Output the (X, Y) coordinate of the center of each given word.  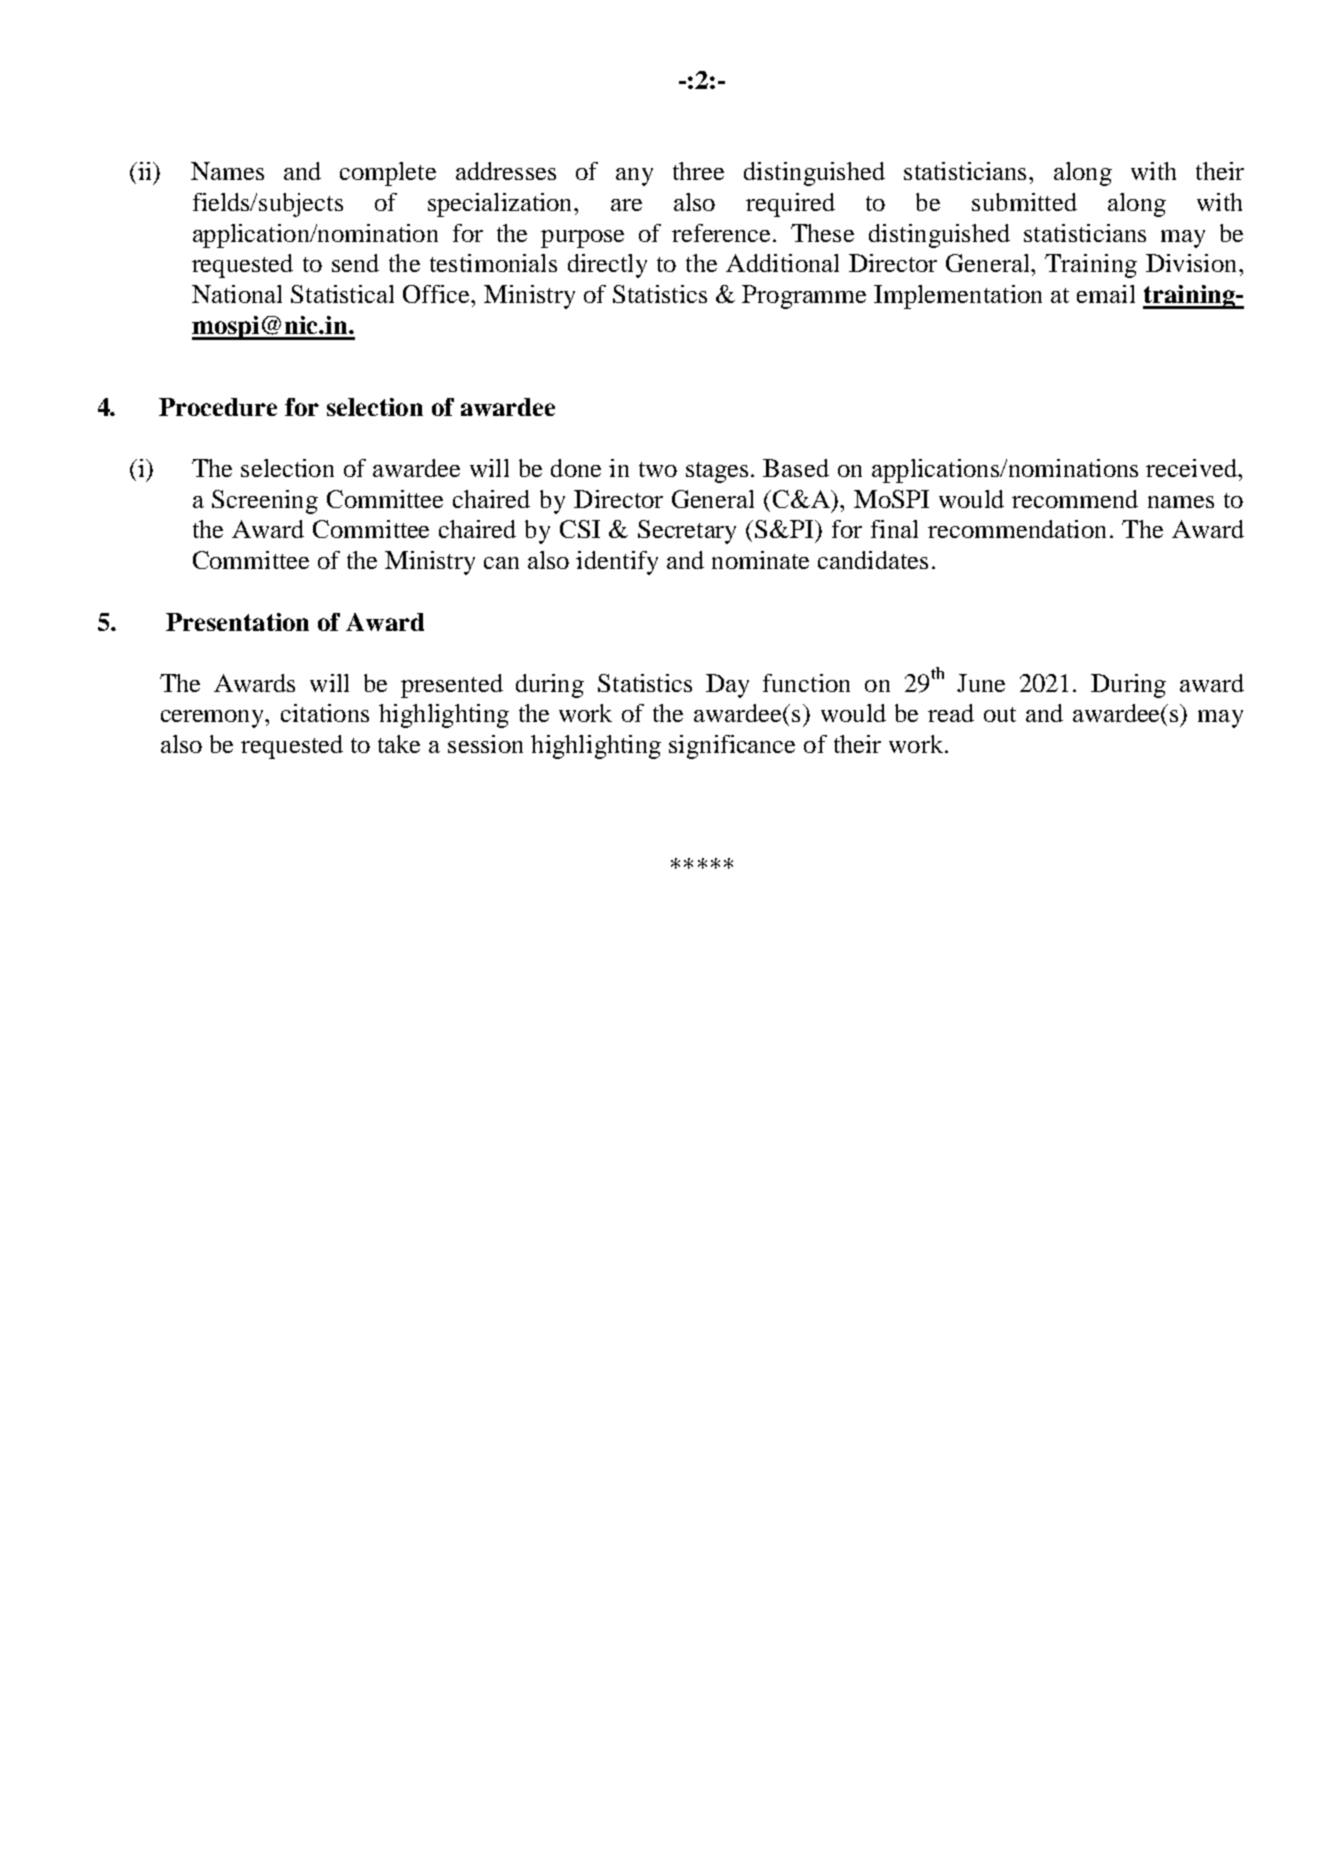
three (698, 171)
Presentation (237, 622)
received (1192, 468)
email (1106, 294)
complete (388, 174)
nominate (760, 560)
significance (732, 747)
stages (717, 472)
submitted (1024, 202)
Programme (804, 297)
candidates (873, 560)
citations (325, 713)
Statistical (342, 294)
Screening (265, 502)
